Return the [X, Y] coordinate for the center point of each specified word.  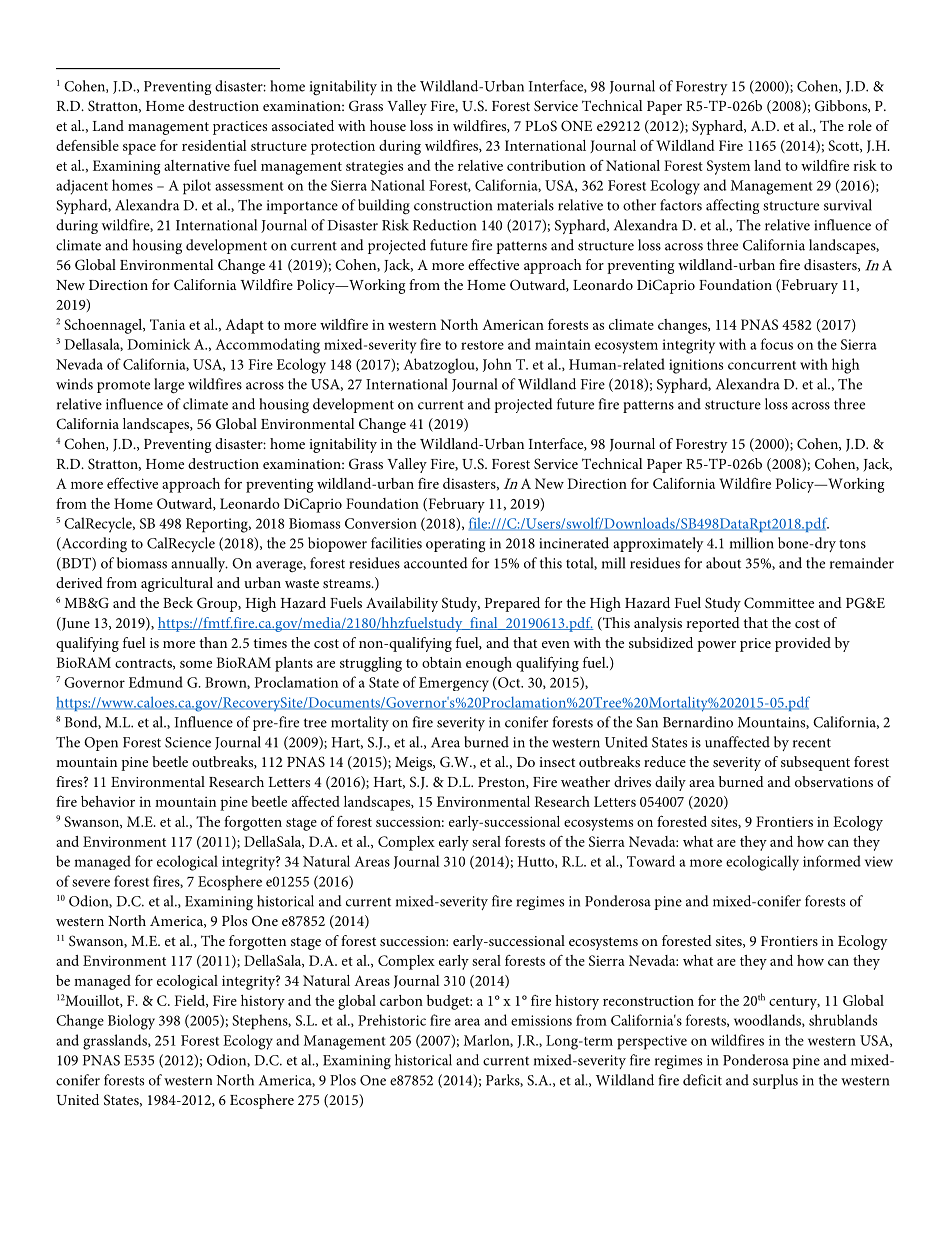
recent [812, 743]
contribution [546, 165]
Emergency [454, 684]
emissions [541, 1020]
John [497, 365]
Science [188, 742]
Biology [131, 1022]
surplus [775, 1081]
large [169, 386]
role [860, 125]
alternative [197, 165]
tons [852, 544]
